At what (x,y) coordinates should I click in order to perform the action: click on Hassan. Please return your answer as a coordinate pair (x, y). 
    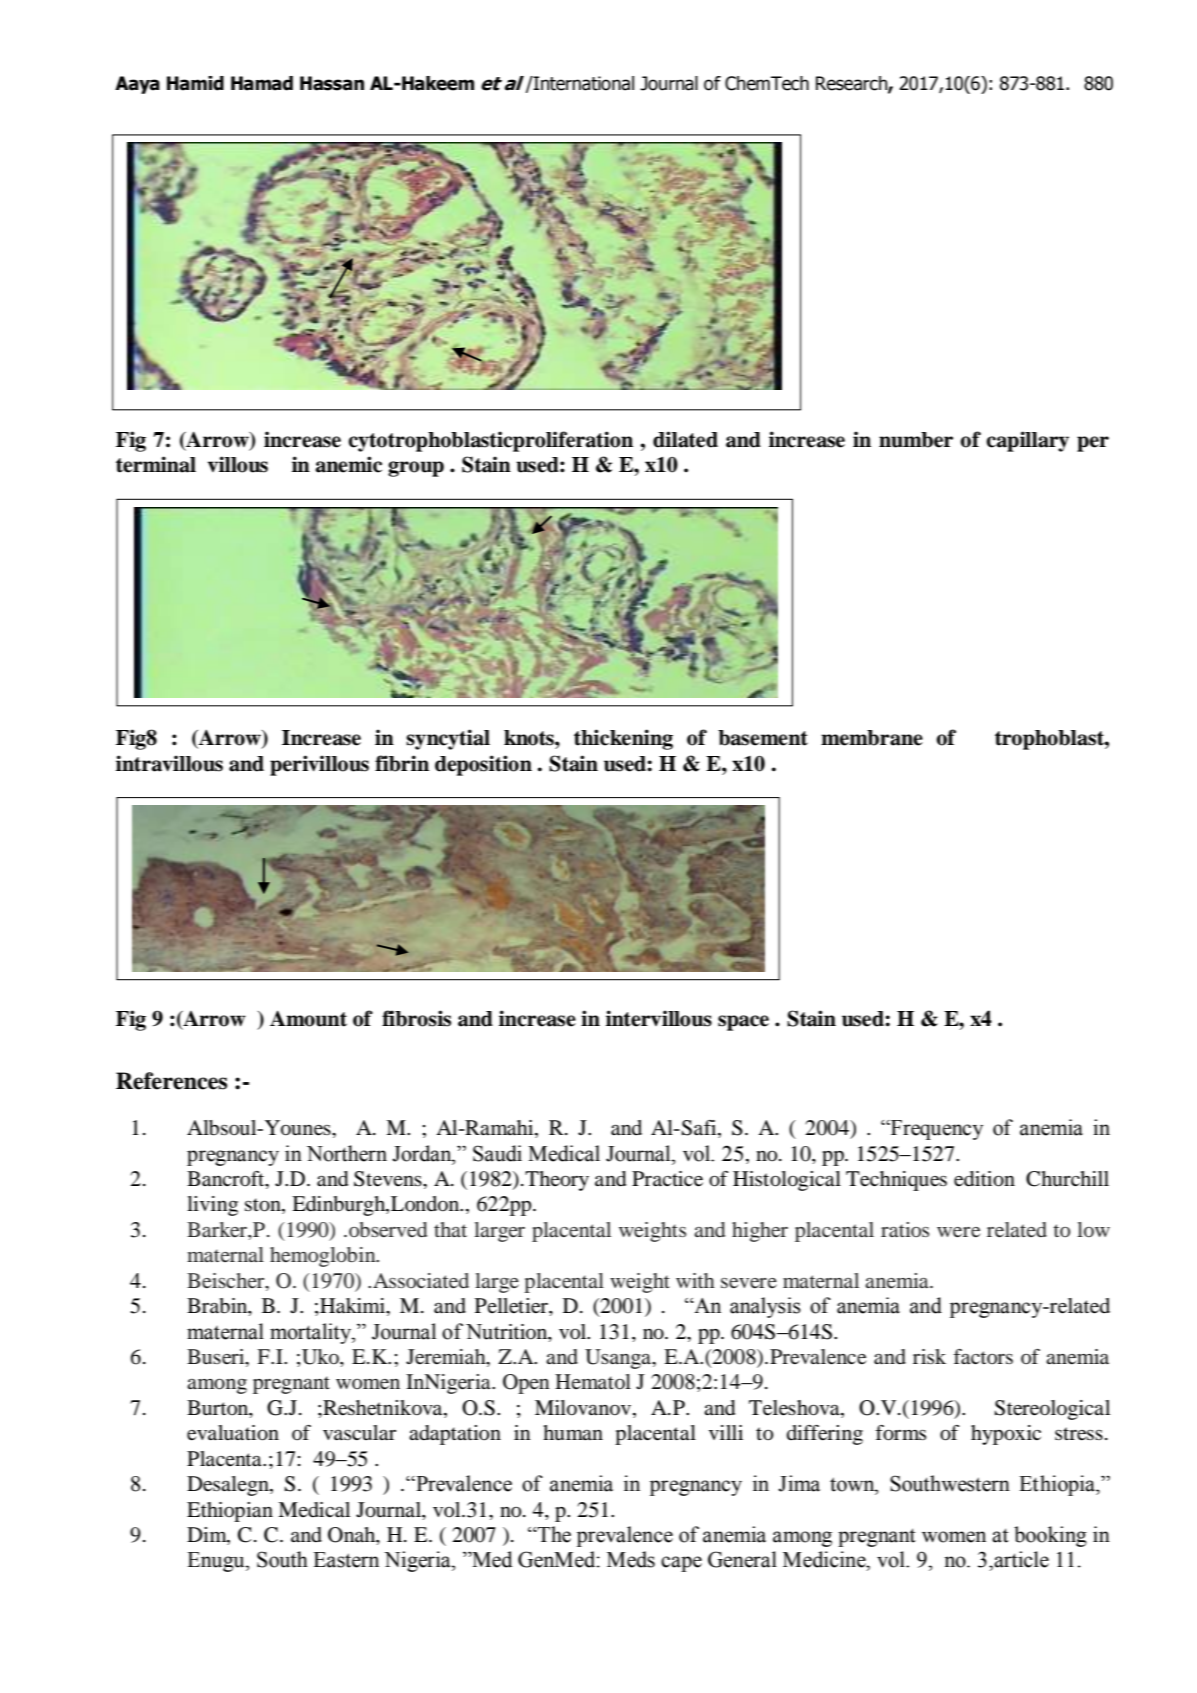
    Looking at the image, I should click on (332, 83).
